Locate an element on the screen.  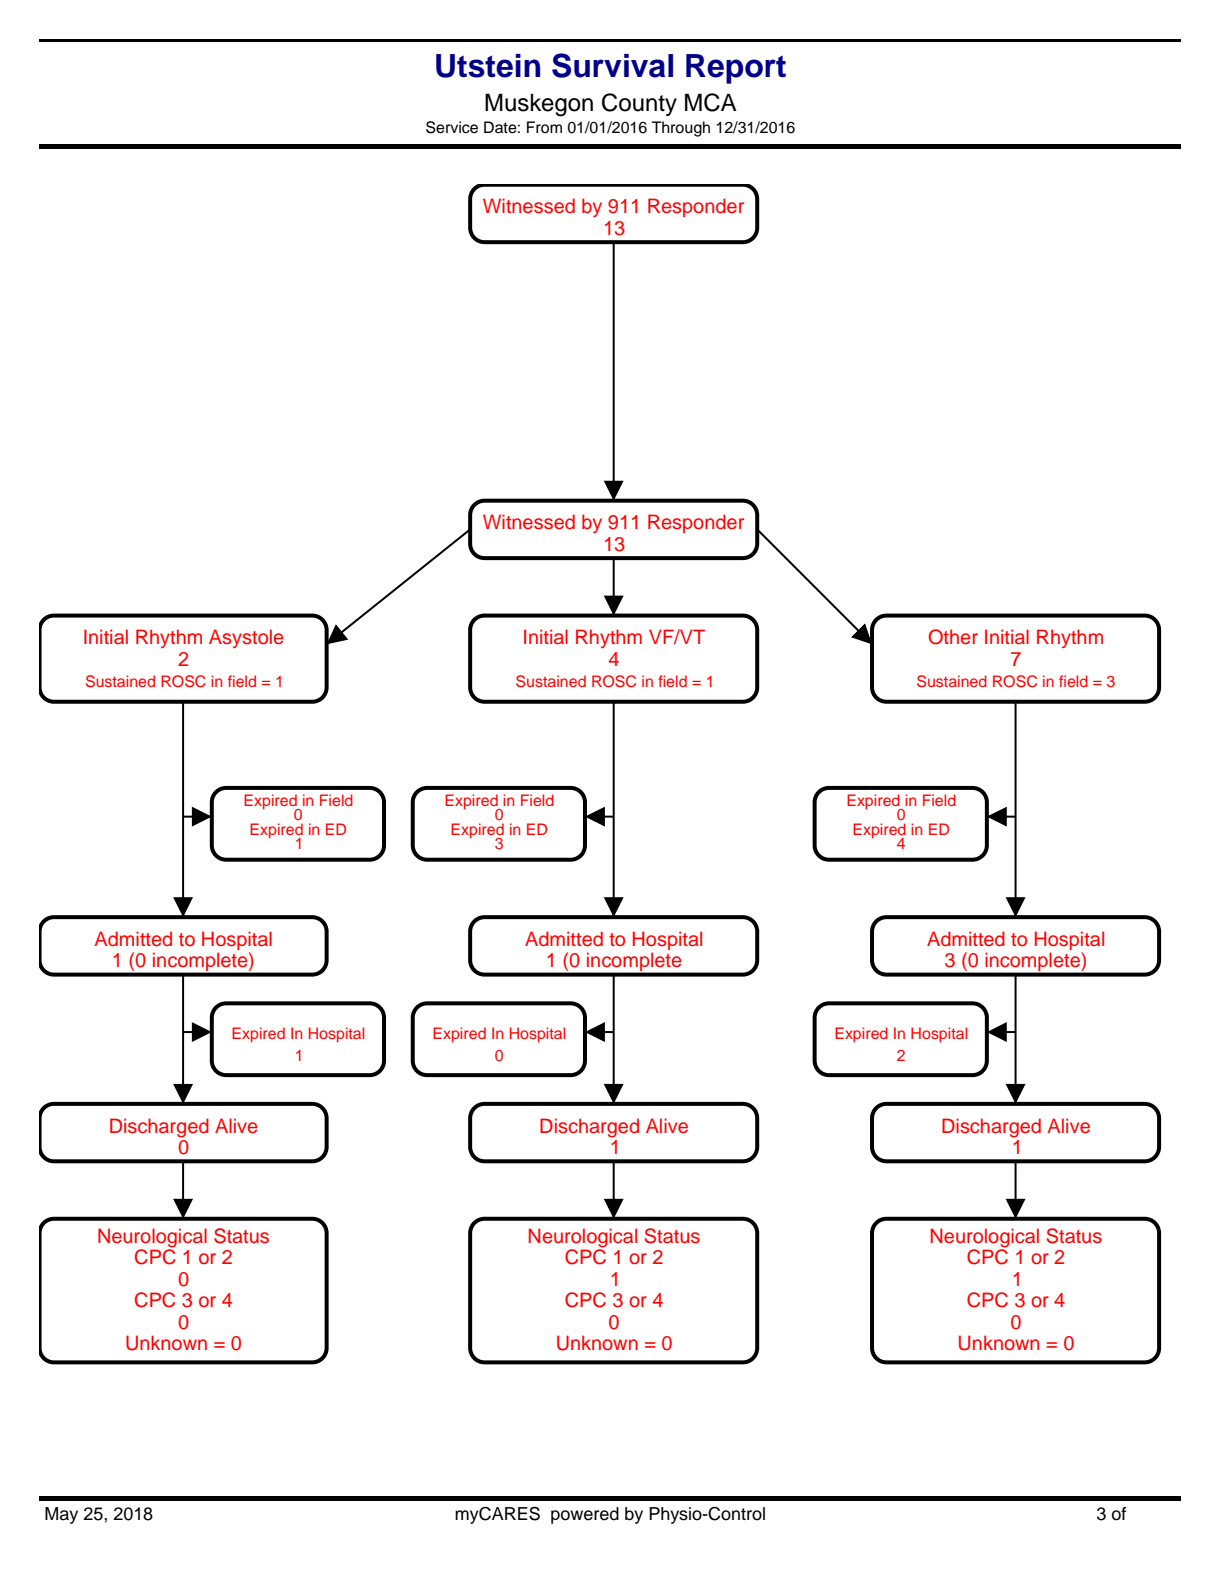
Other is located at coordinates (953, 637).
